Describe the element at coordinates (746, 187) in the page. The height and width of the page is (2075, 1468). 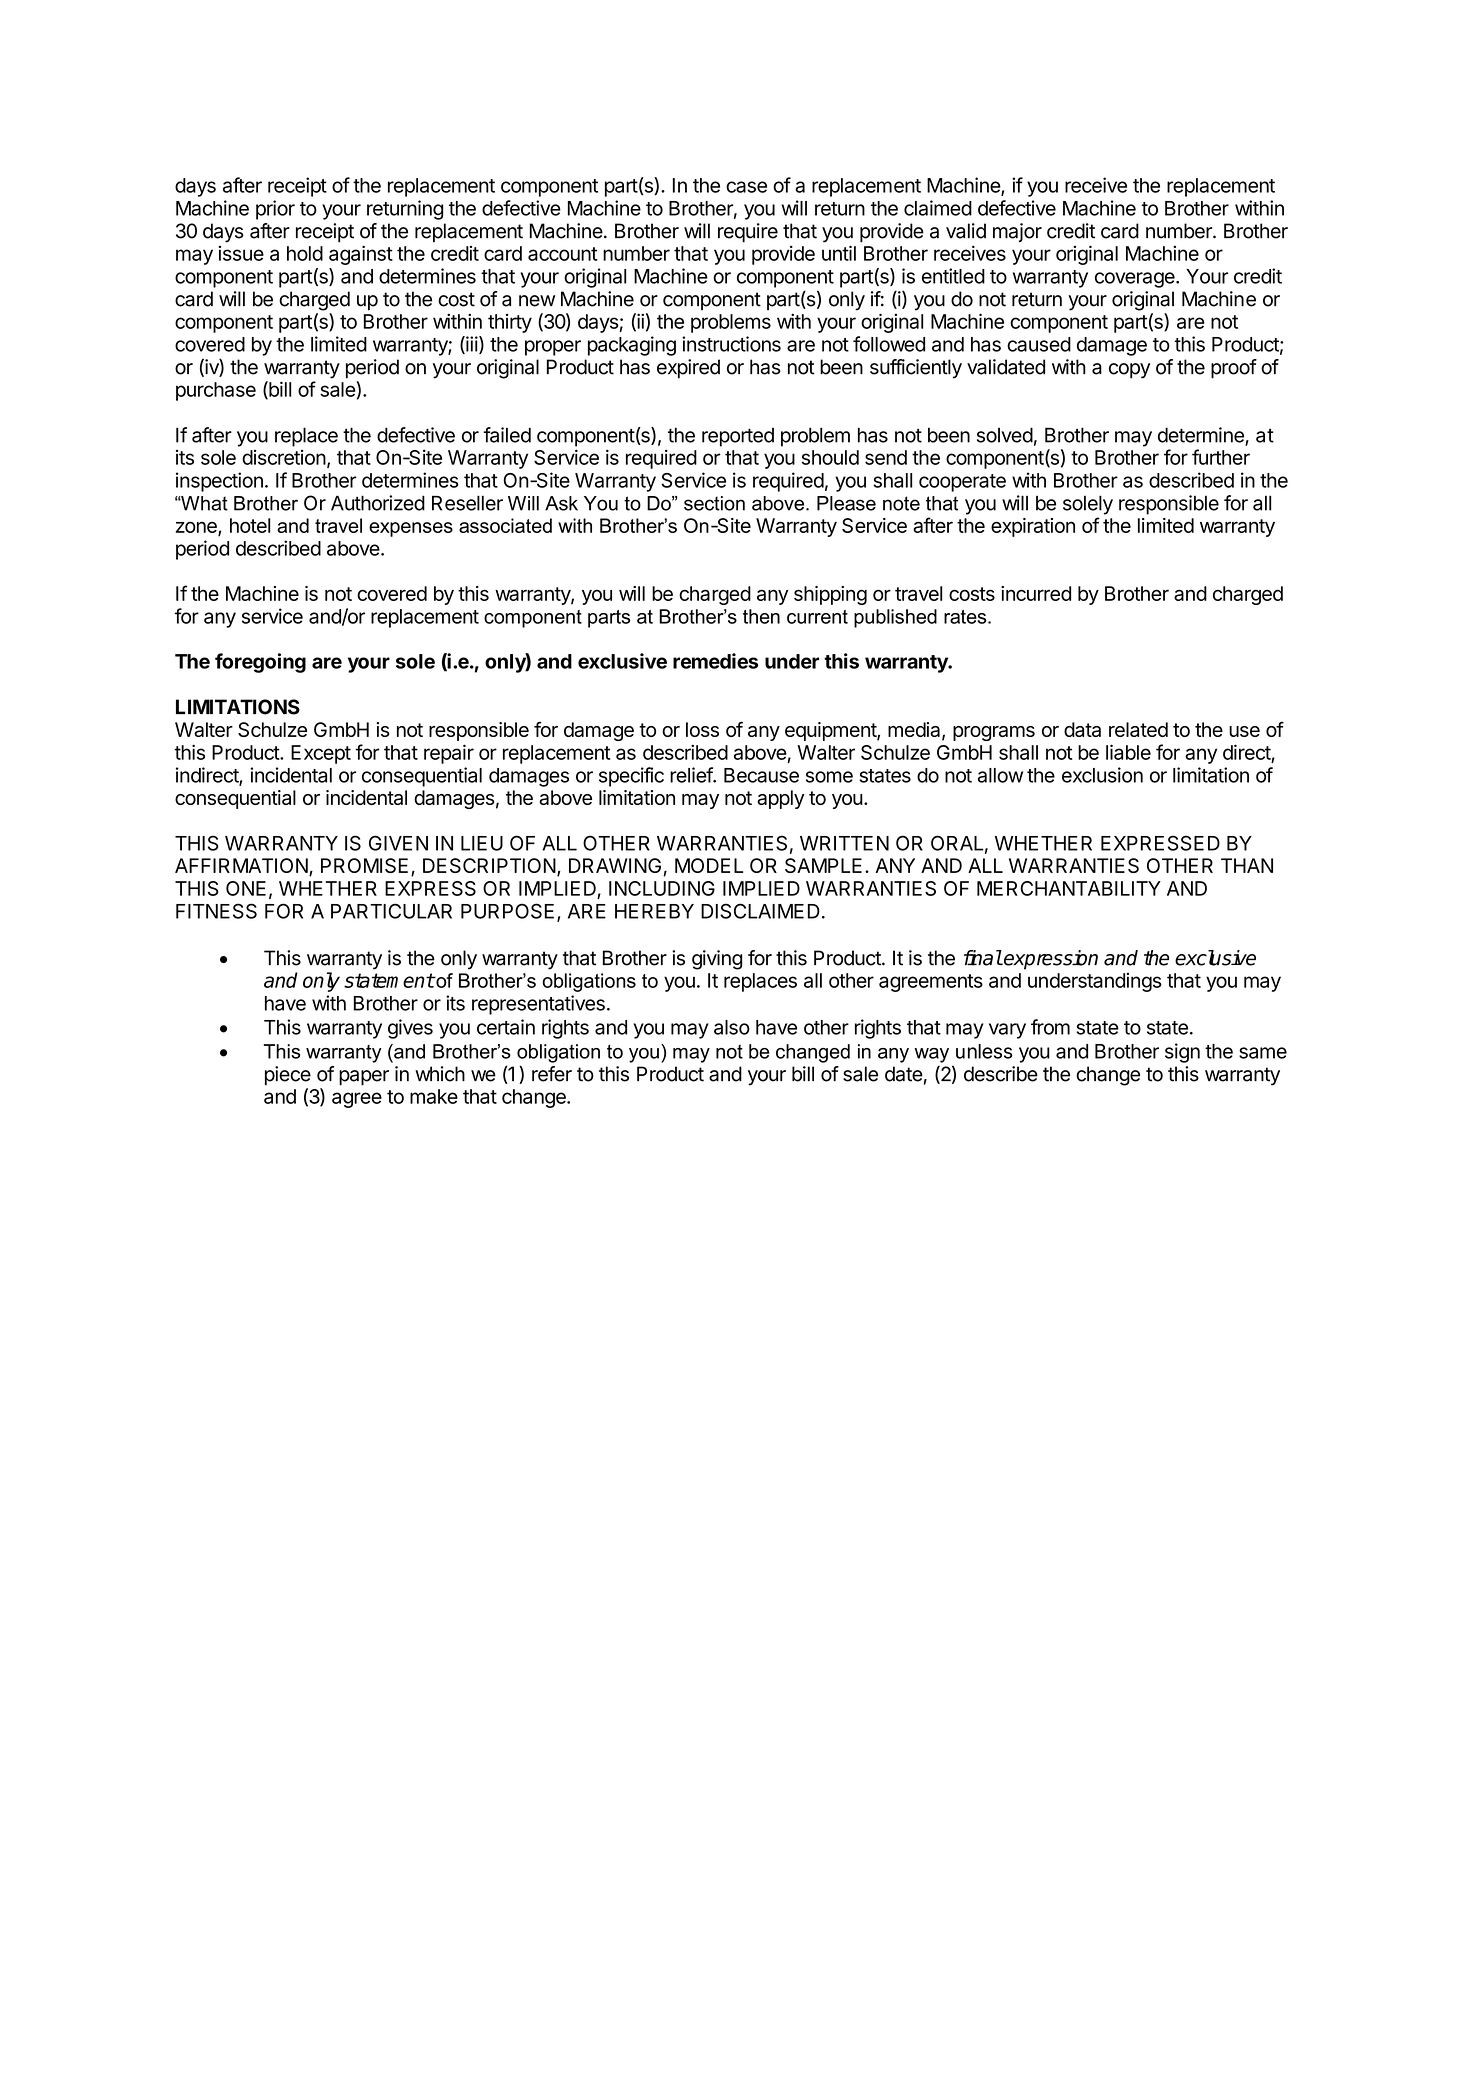
I see `case` at that location.
